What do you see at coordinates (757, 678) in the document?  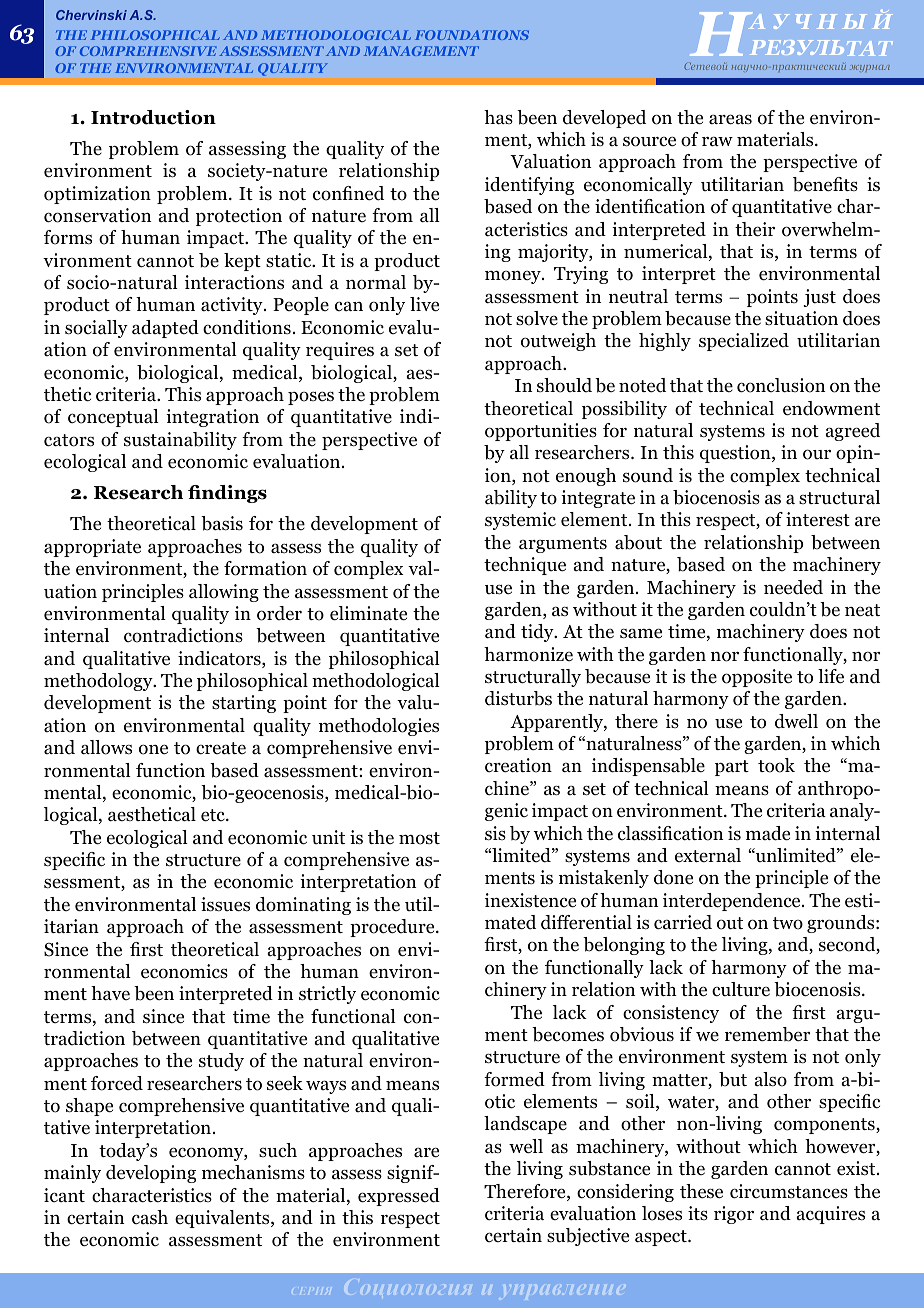 I see `opposite` at bounding box center [757, 678].
